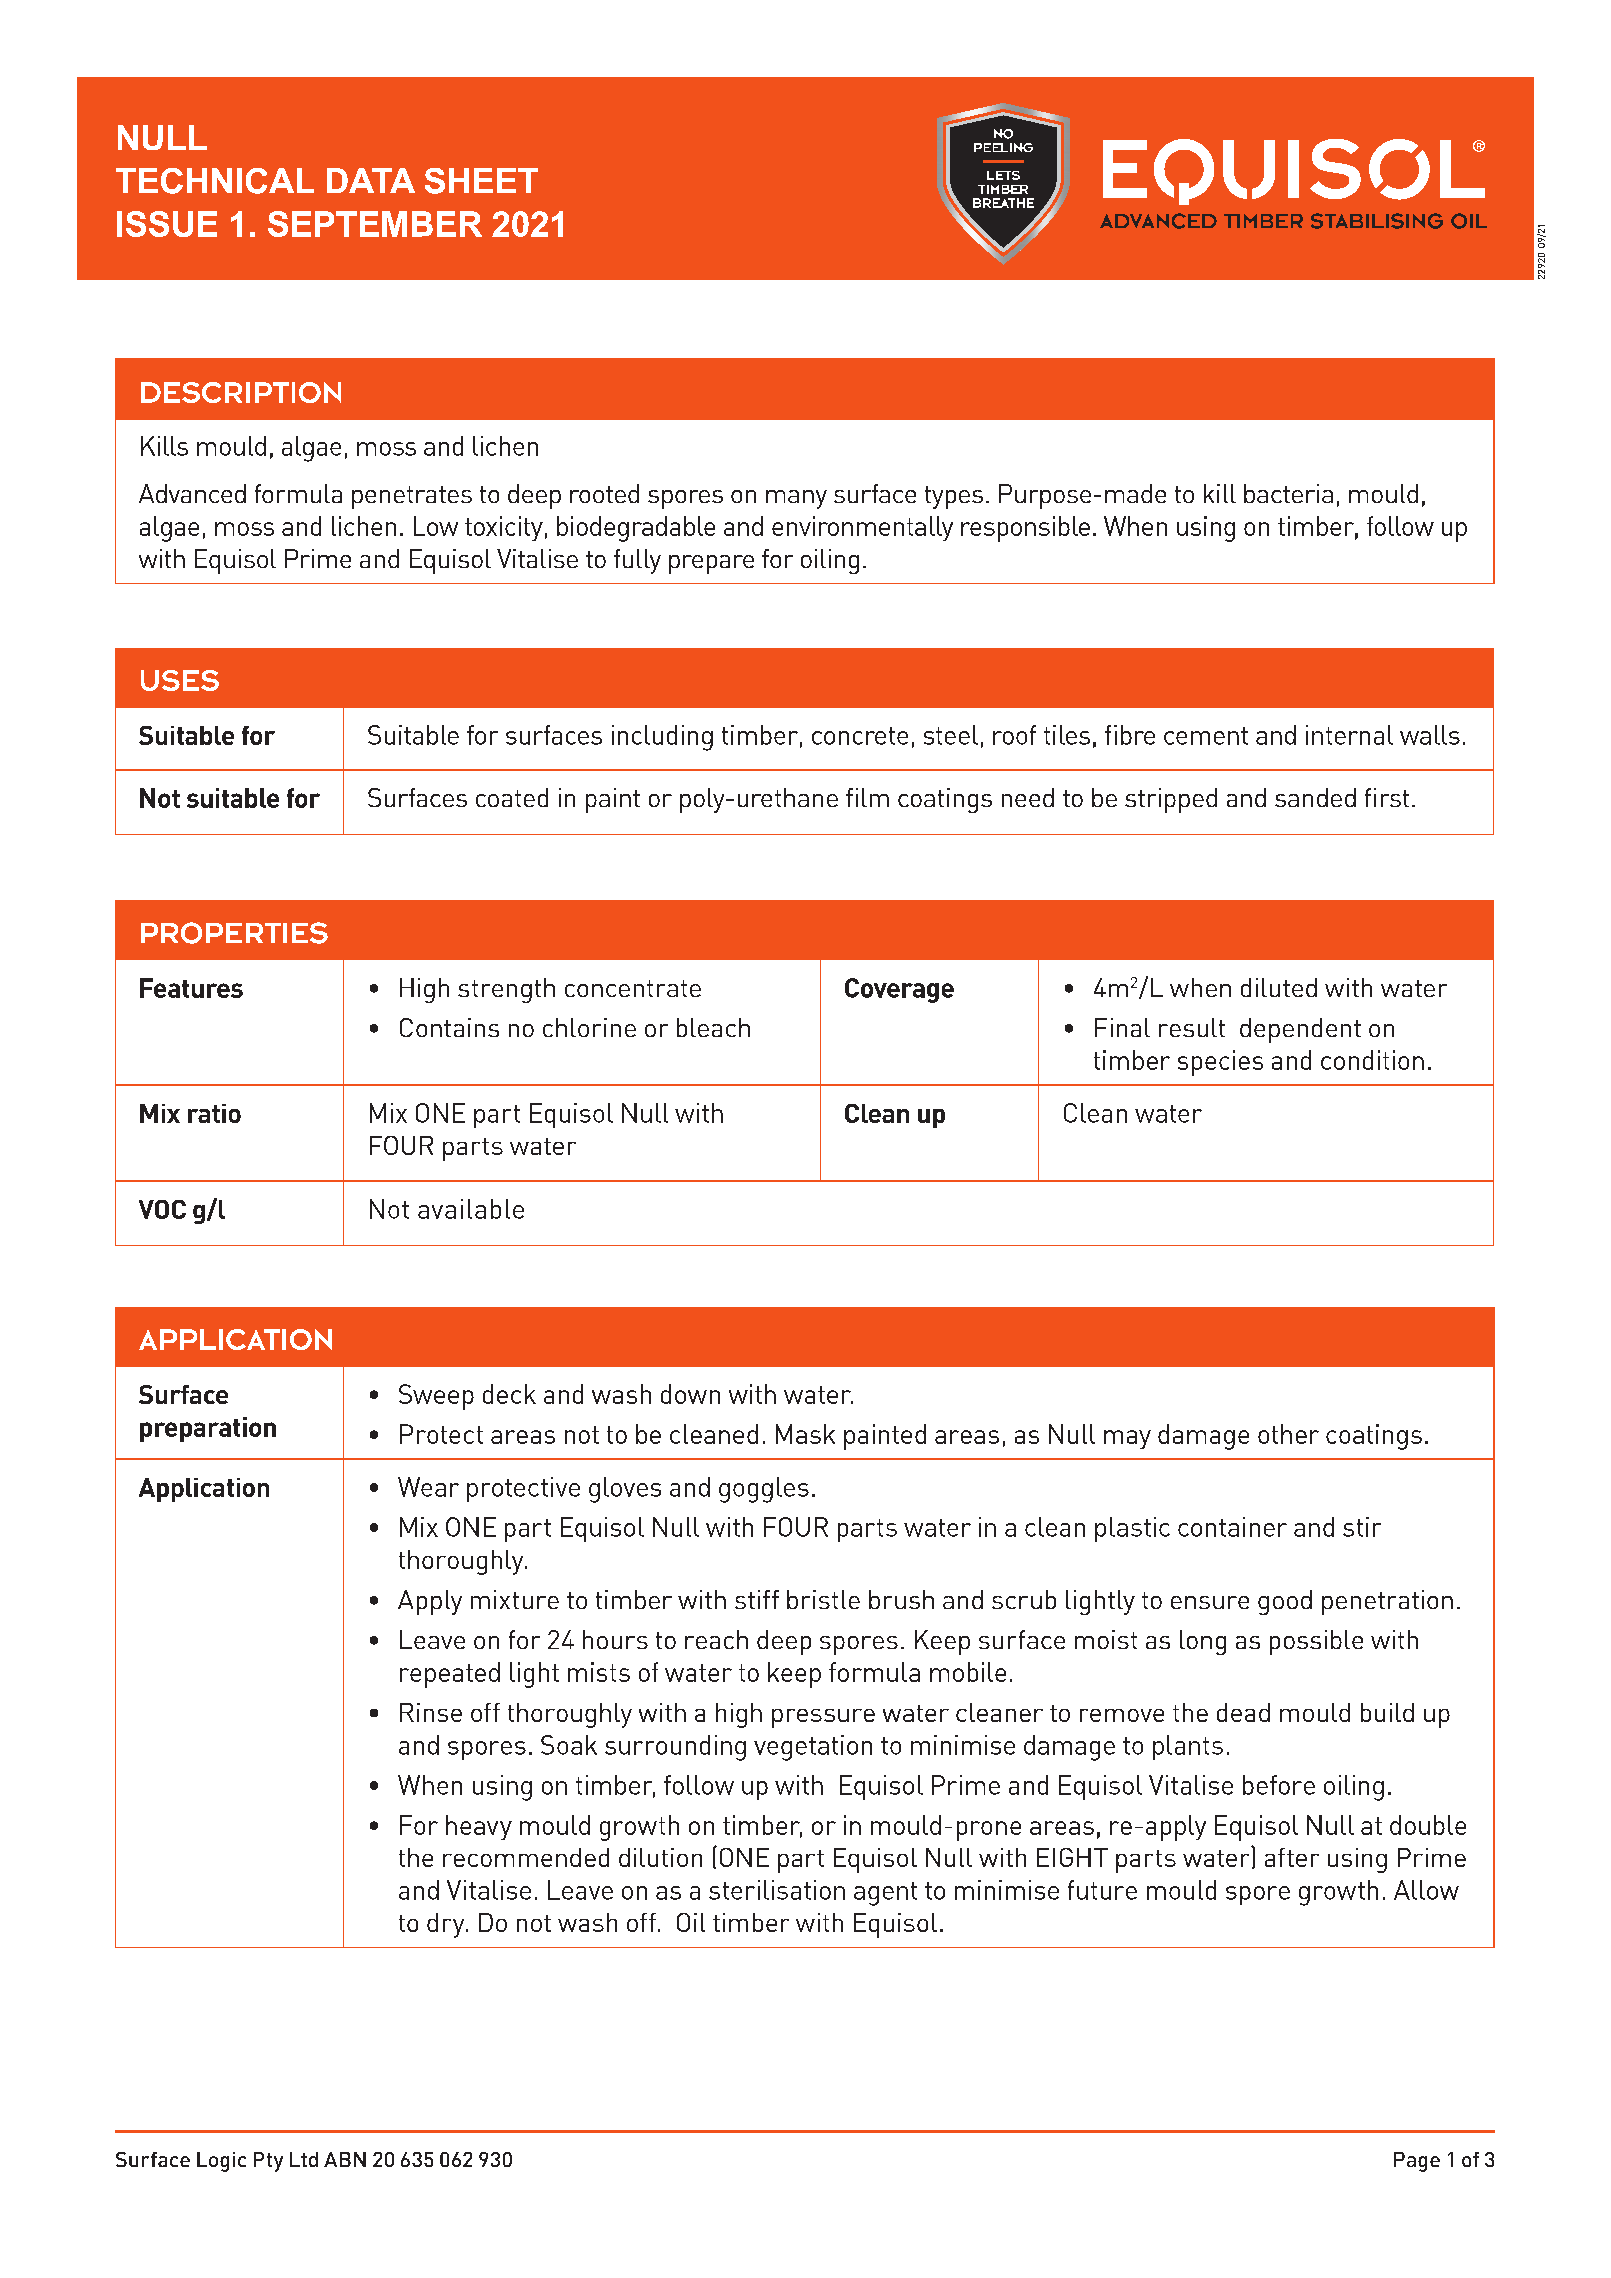  What do you see at coordinates (304, 2159) in the screenshot?
I see `Ltd` at bounding box center [304, 2159].
